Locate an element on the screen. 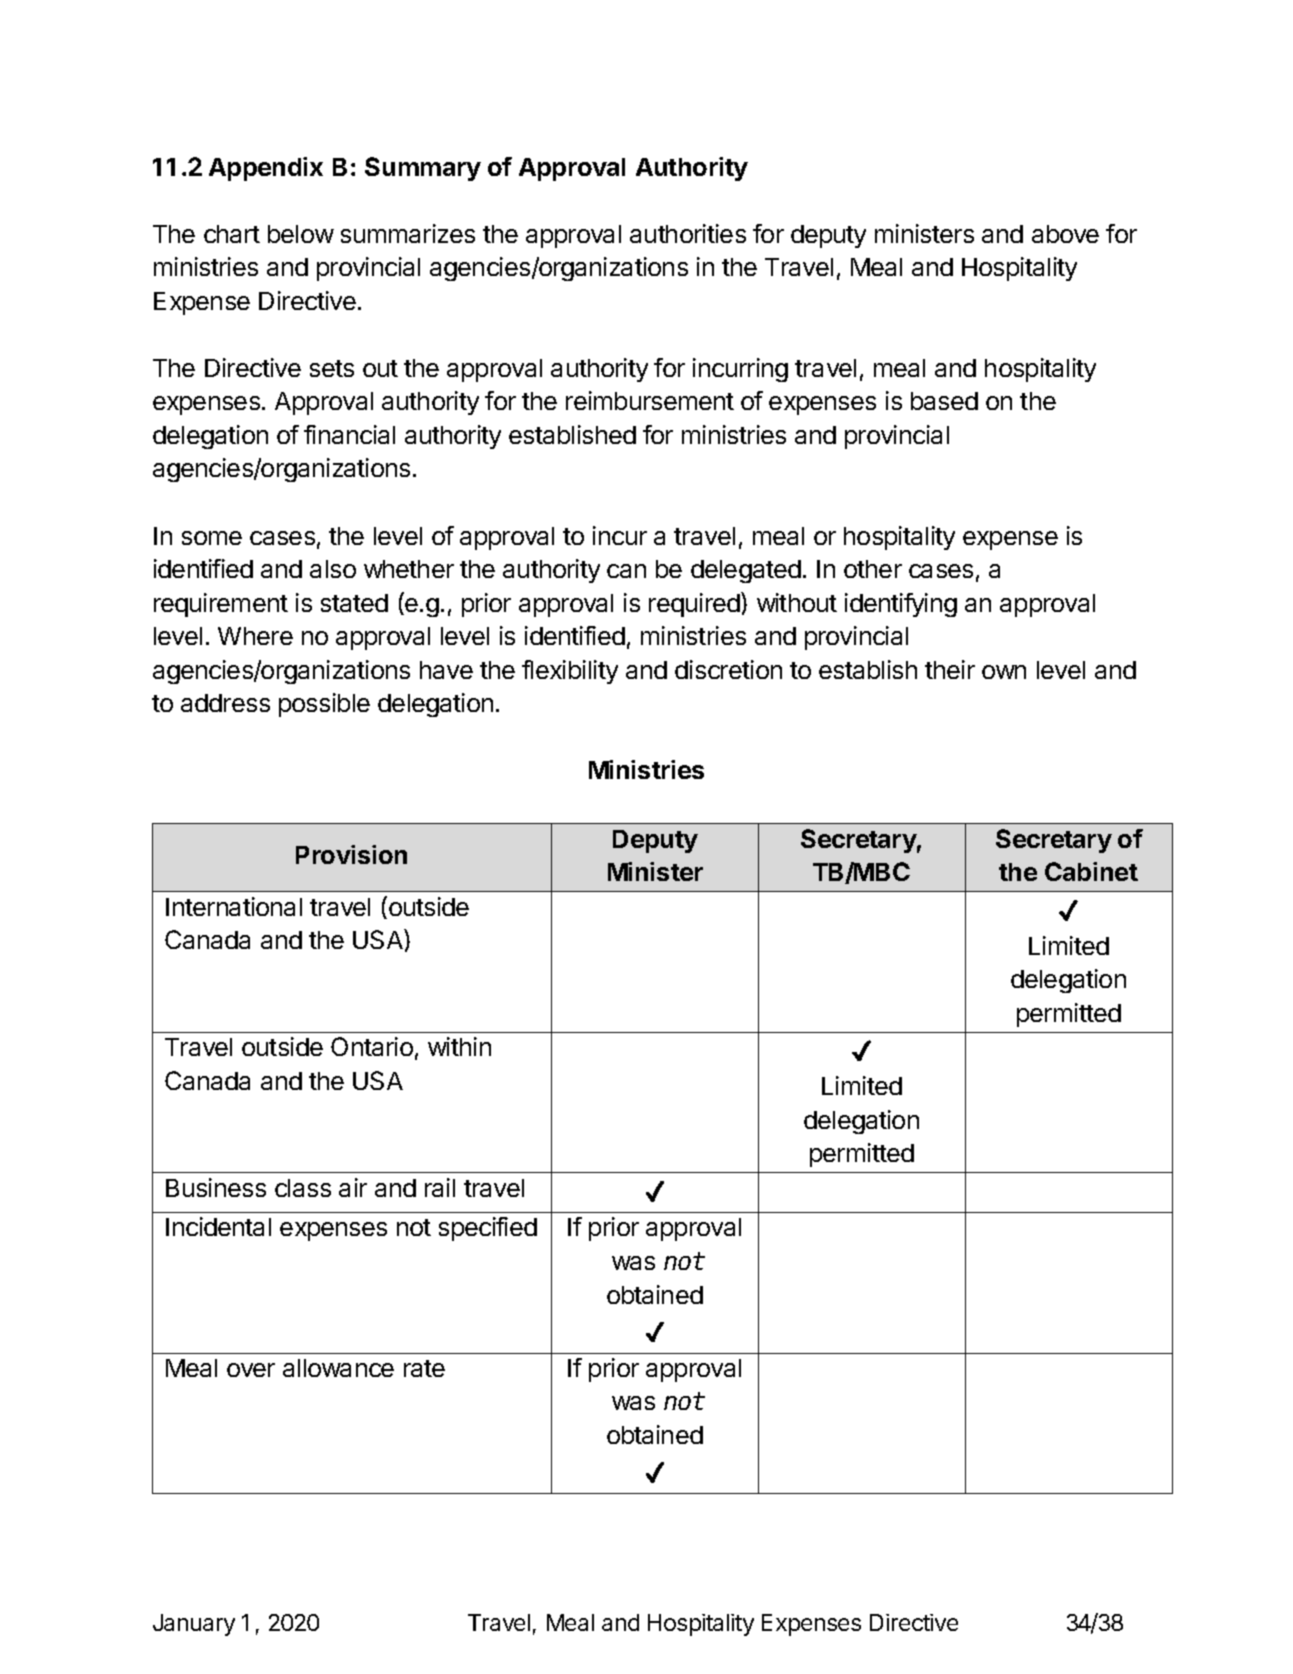 This screenshot has width=1293, height=1674. January is located at coordinates (194, 1625).
